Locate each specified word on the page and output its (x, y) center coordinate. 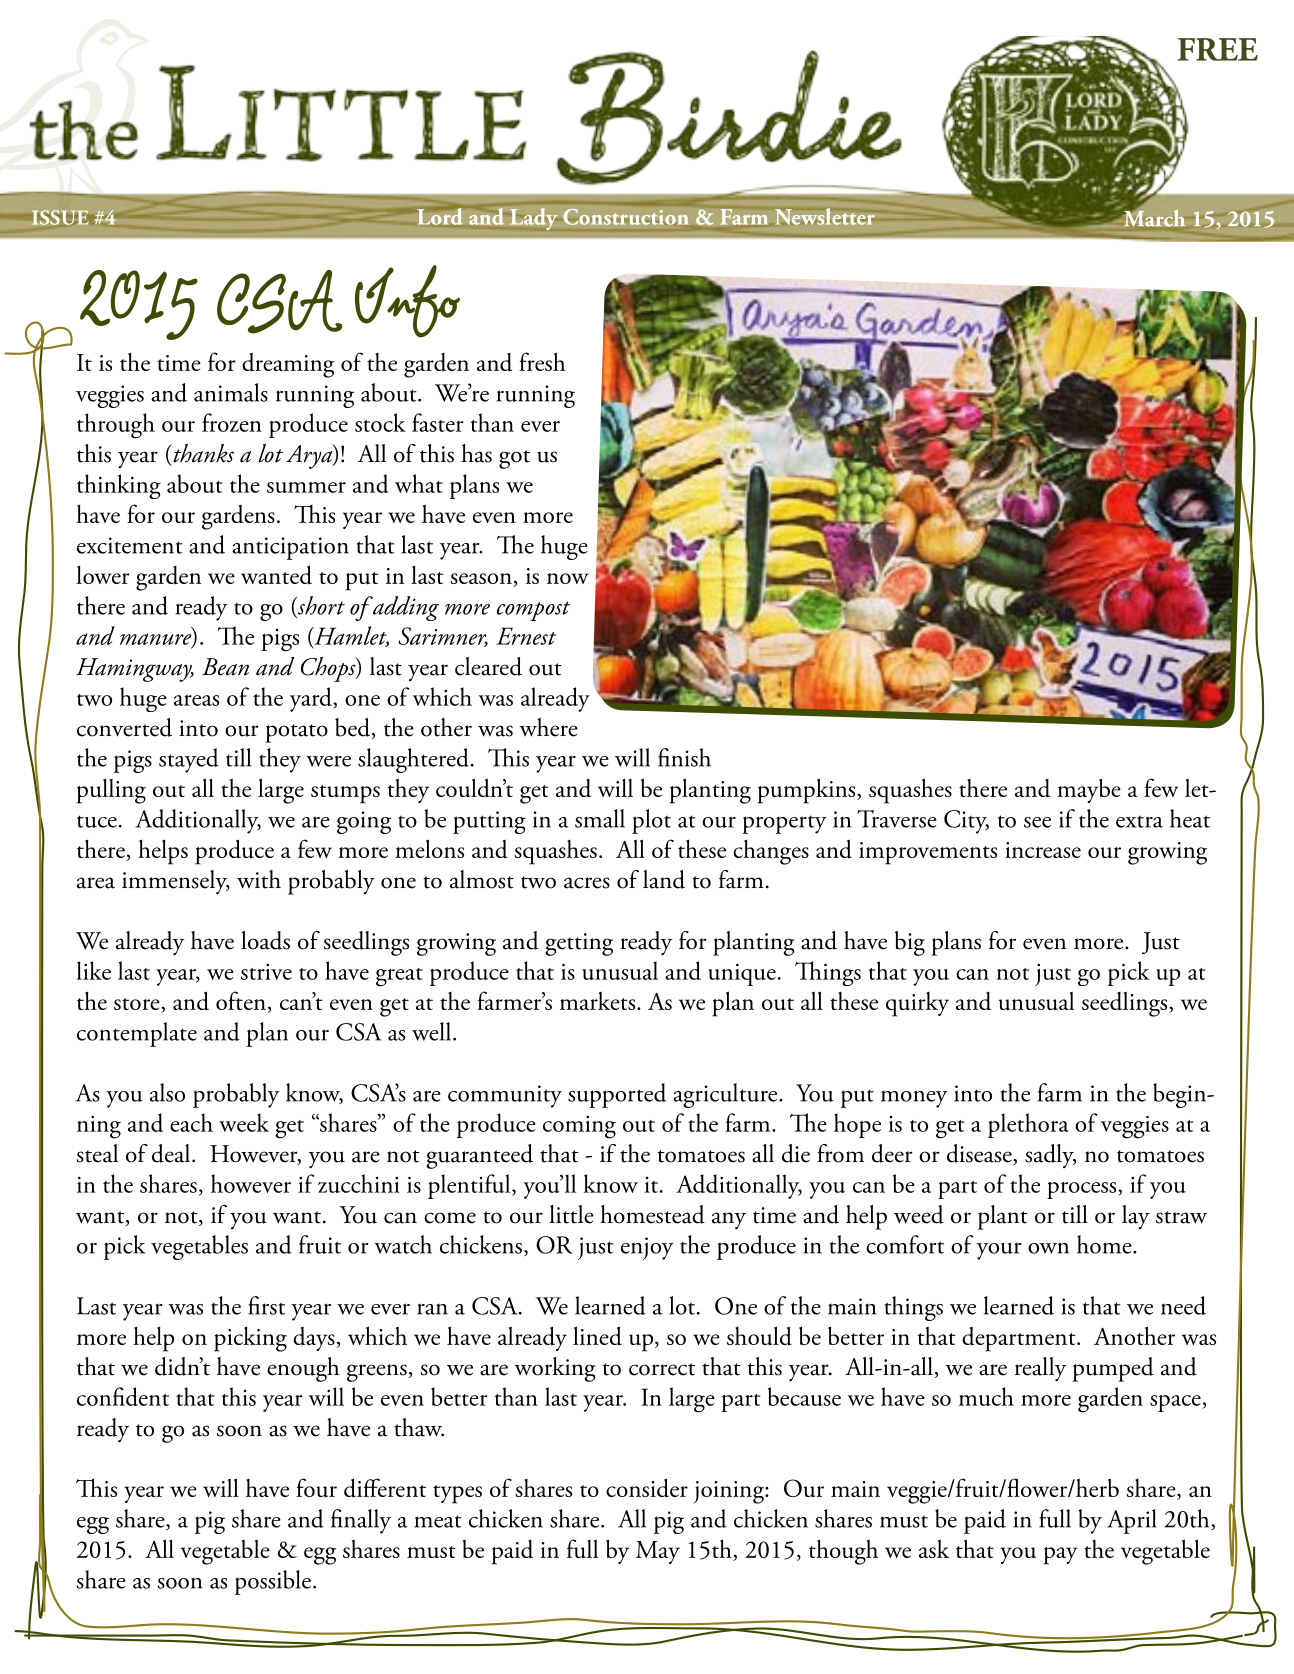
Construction (626, 216)
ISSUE (60, 217)
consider (647, 1488)
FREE (1218, 49)
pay (1061, 1556)
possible (273, 1582)
